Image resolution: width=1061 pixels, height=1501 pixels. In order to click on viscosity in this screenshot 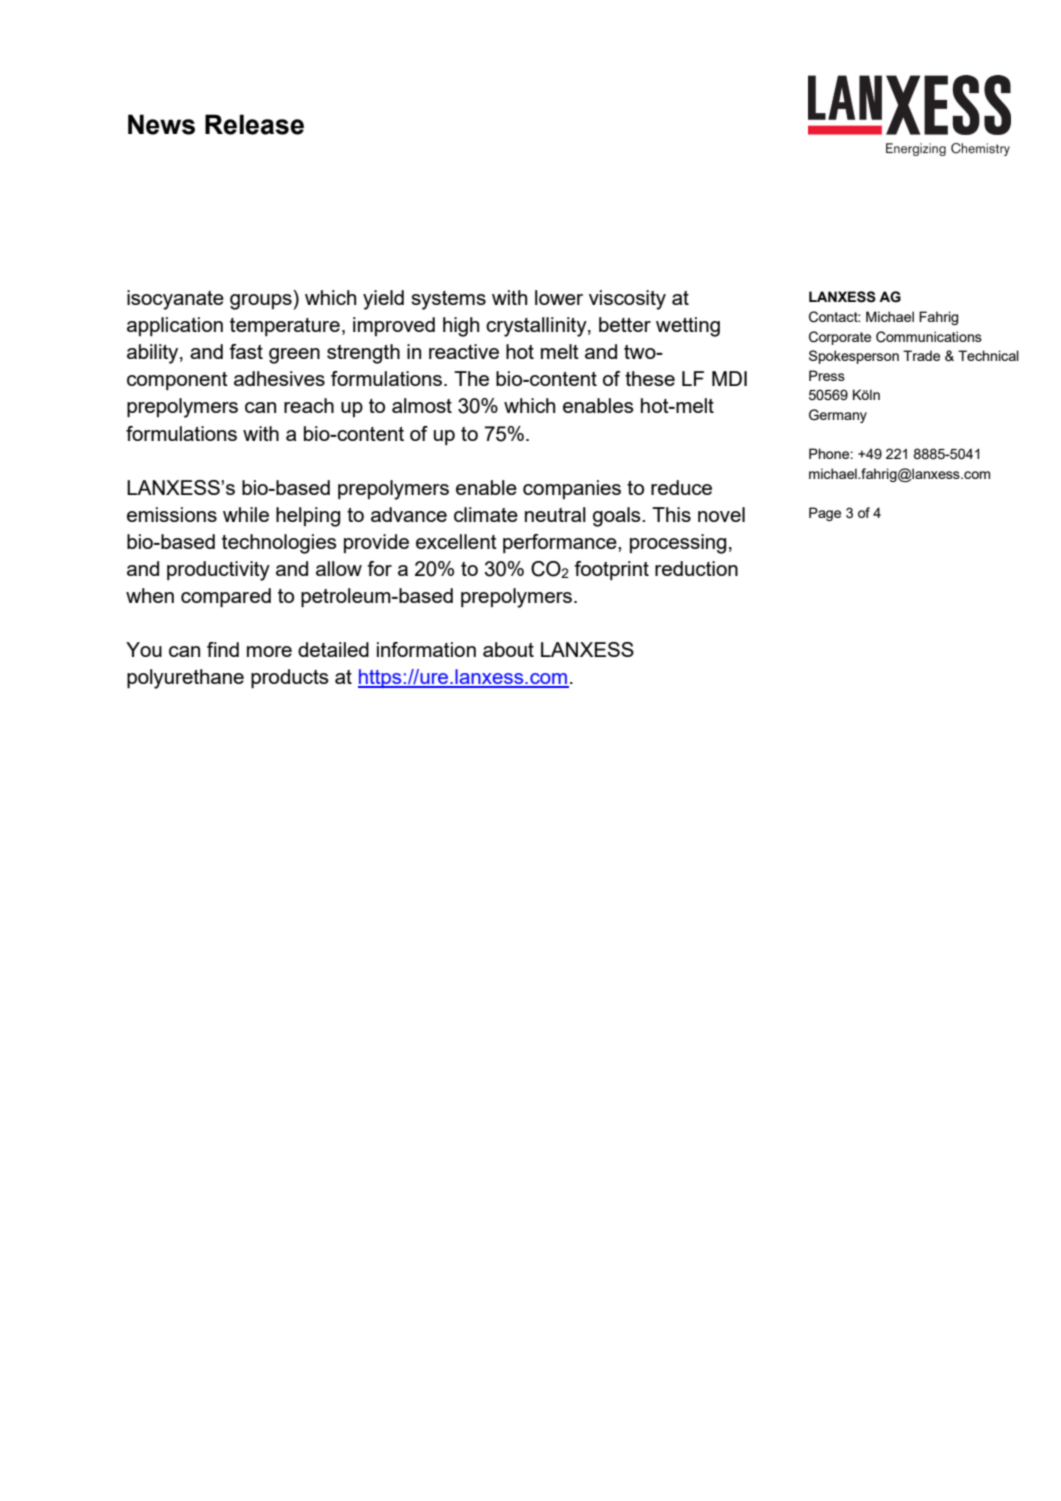, I will do `click(627, 300)`.
